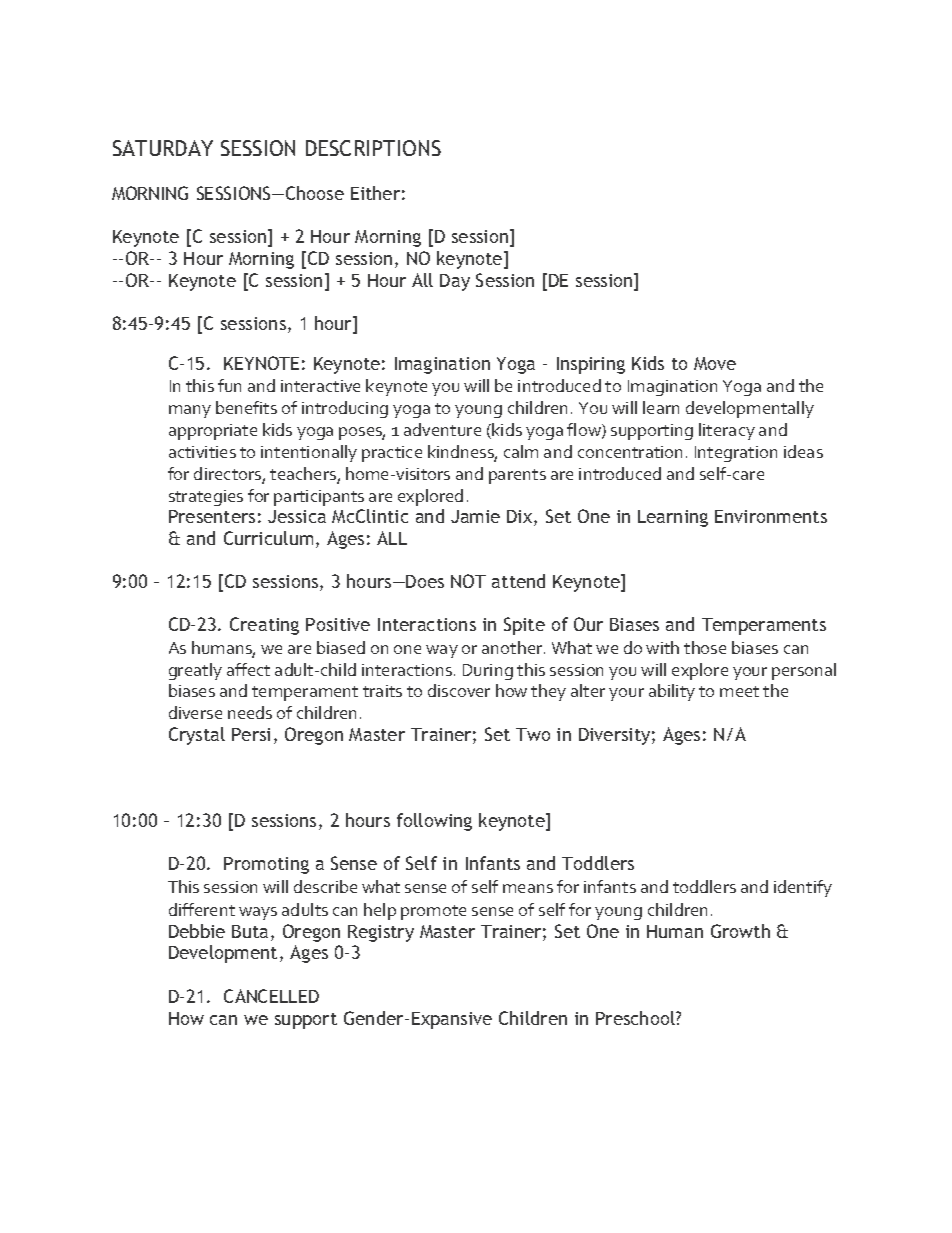  I want to click on Move, so click(715, 363).
